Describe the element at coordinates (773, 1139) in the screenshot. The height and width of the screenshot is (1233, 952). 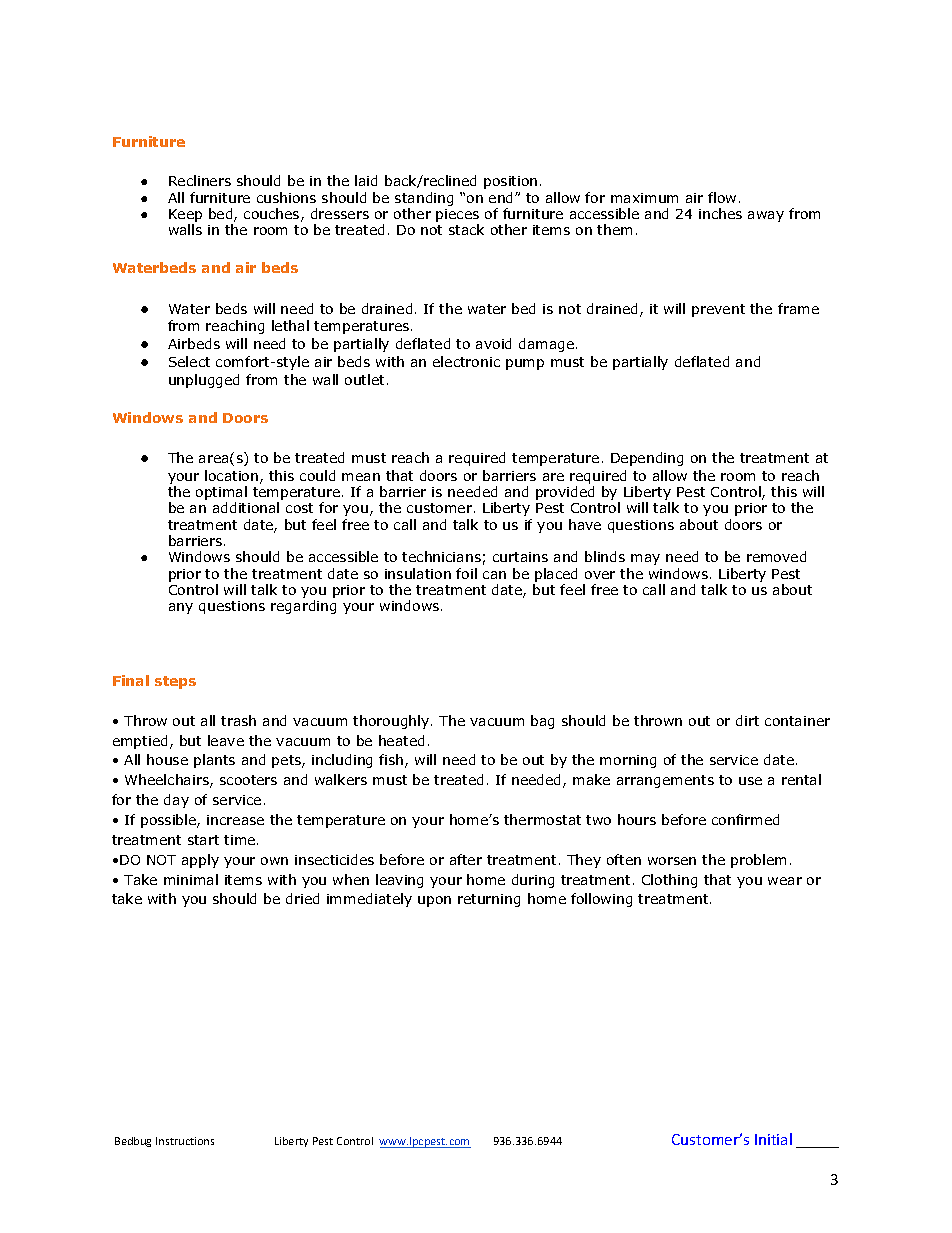
I see `Initial` at that location.
